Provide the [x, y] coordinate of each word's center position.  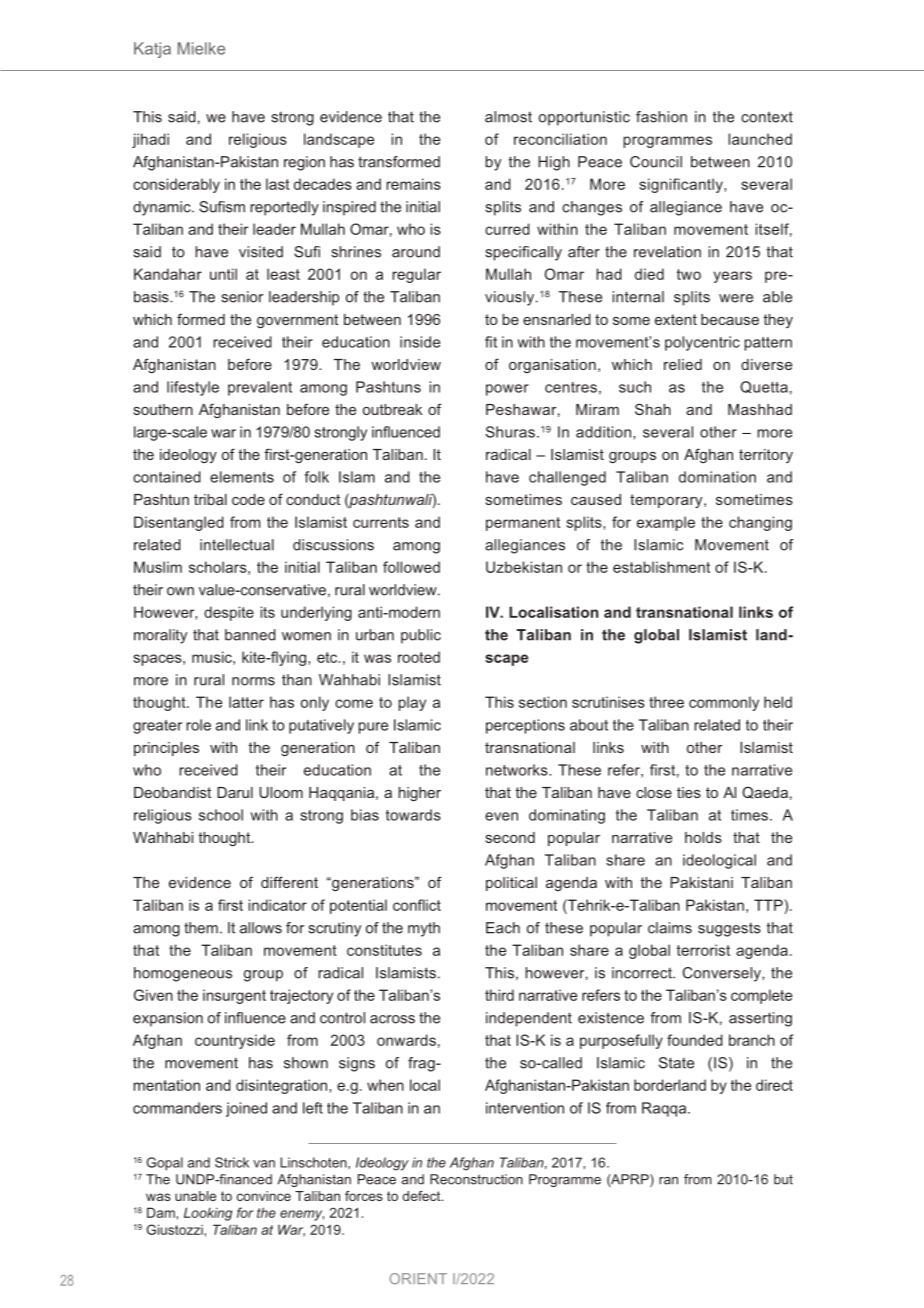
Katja [152, 50]
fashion [661, 117]
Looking [208, 1214]
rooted [419, 657]
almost [508, 117]
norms [253, 681]
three [666, 702]
